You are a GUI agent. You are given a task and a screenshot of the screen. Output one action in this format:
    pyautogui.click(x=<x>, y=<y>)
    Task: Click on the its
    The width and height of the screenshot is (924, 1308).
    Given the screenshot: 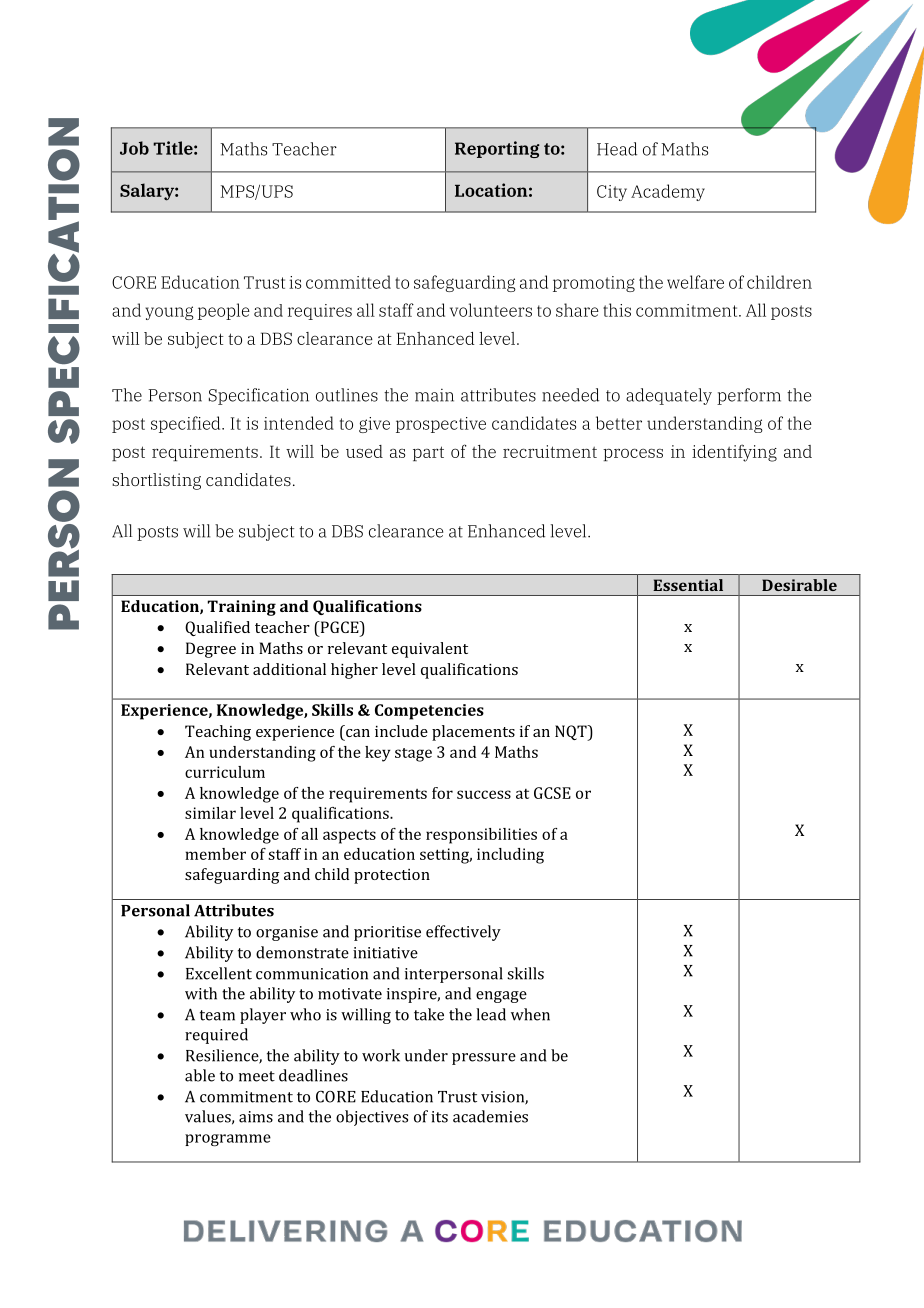 What is the action you would take?
    pyautogui.click(x=439, y=1117)
